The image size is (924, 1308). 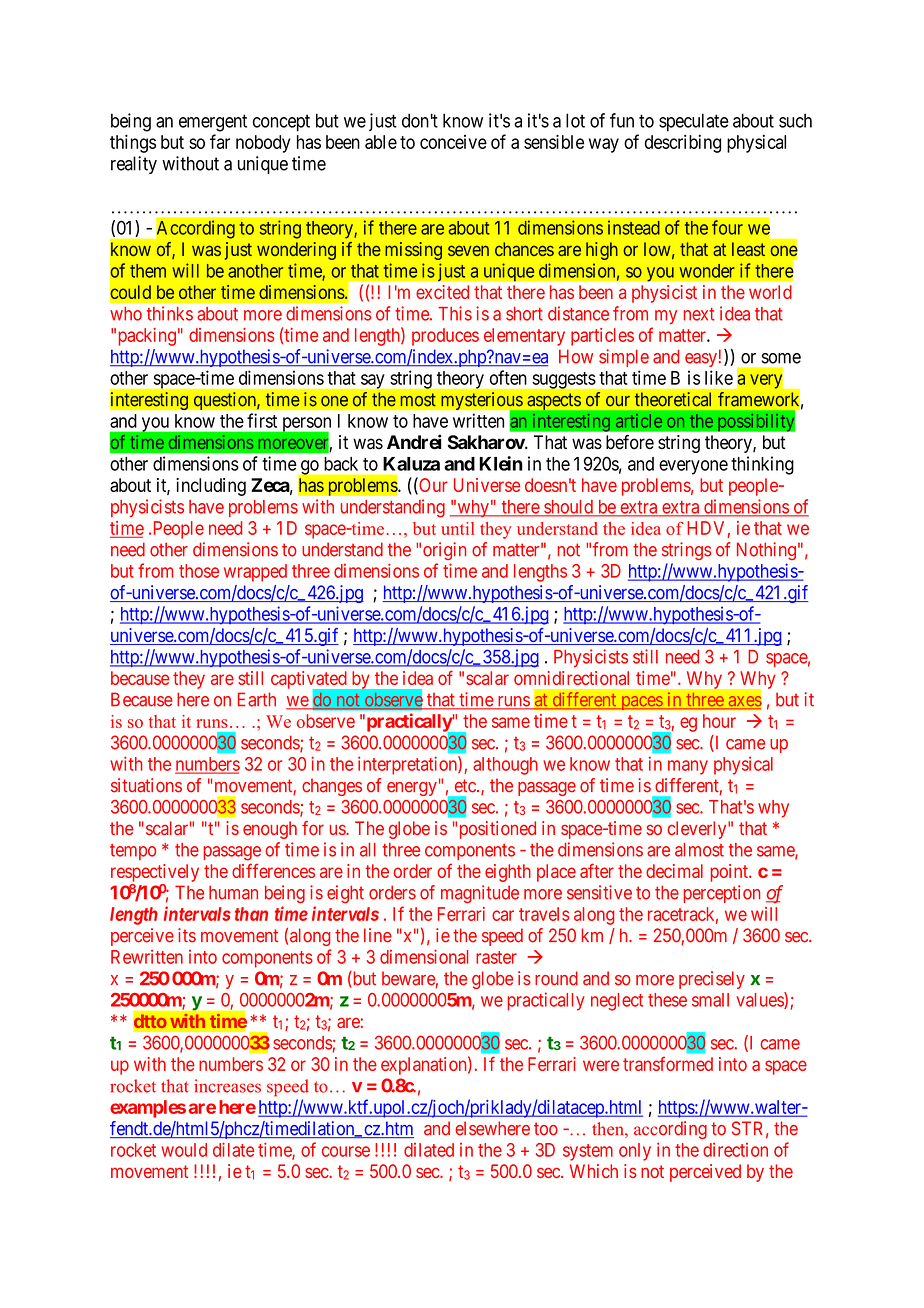 I want to click on often, so click(x=508, y=377).
